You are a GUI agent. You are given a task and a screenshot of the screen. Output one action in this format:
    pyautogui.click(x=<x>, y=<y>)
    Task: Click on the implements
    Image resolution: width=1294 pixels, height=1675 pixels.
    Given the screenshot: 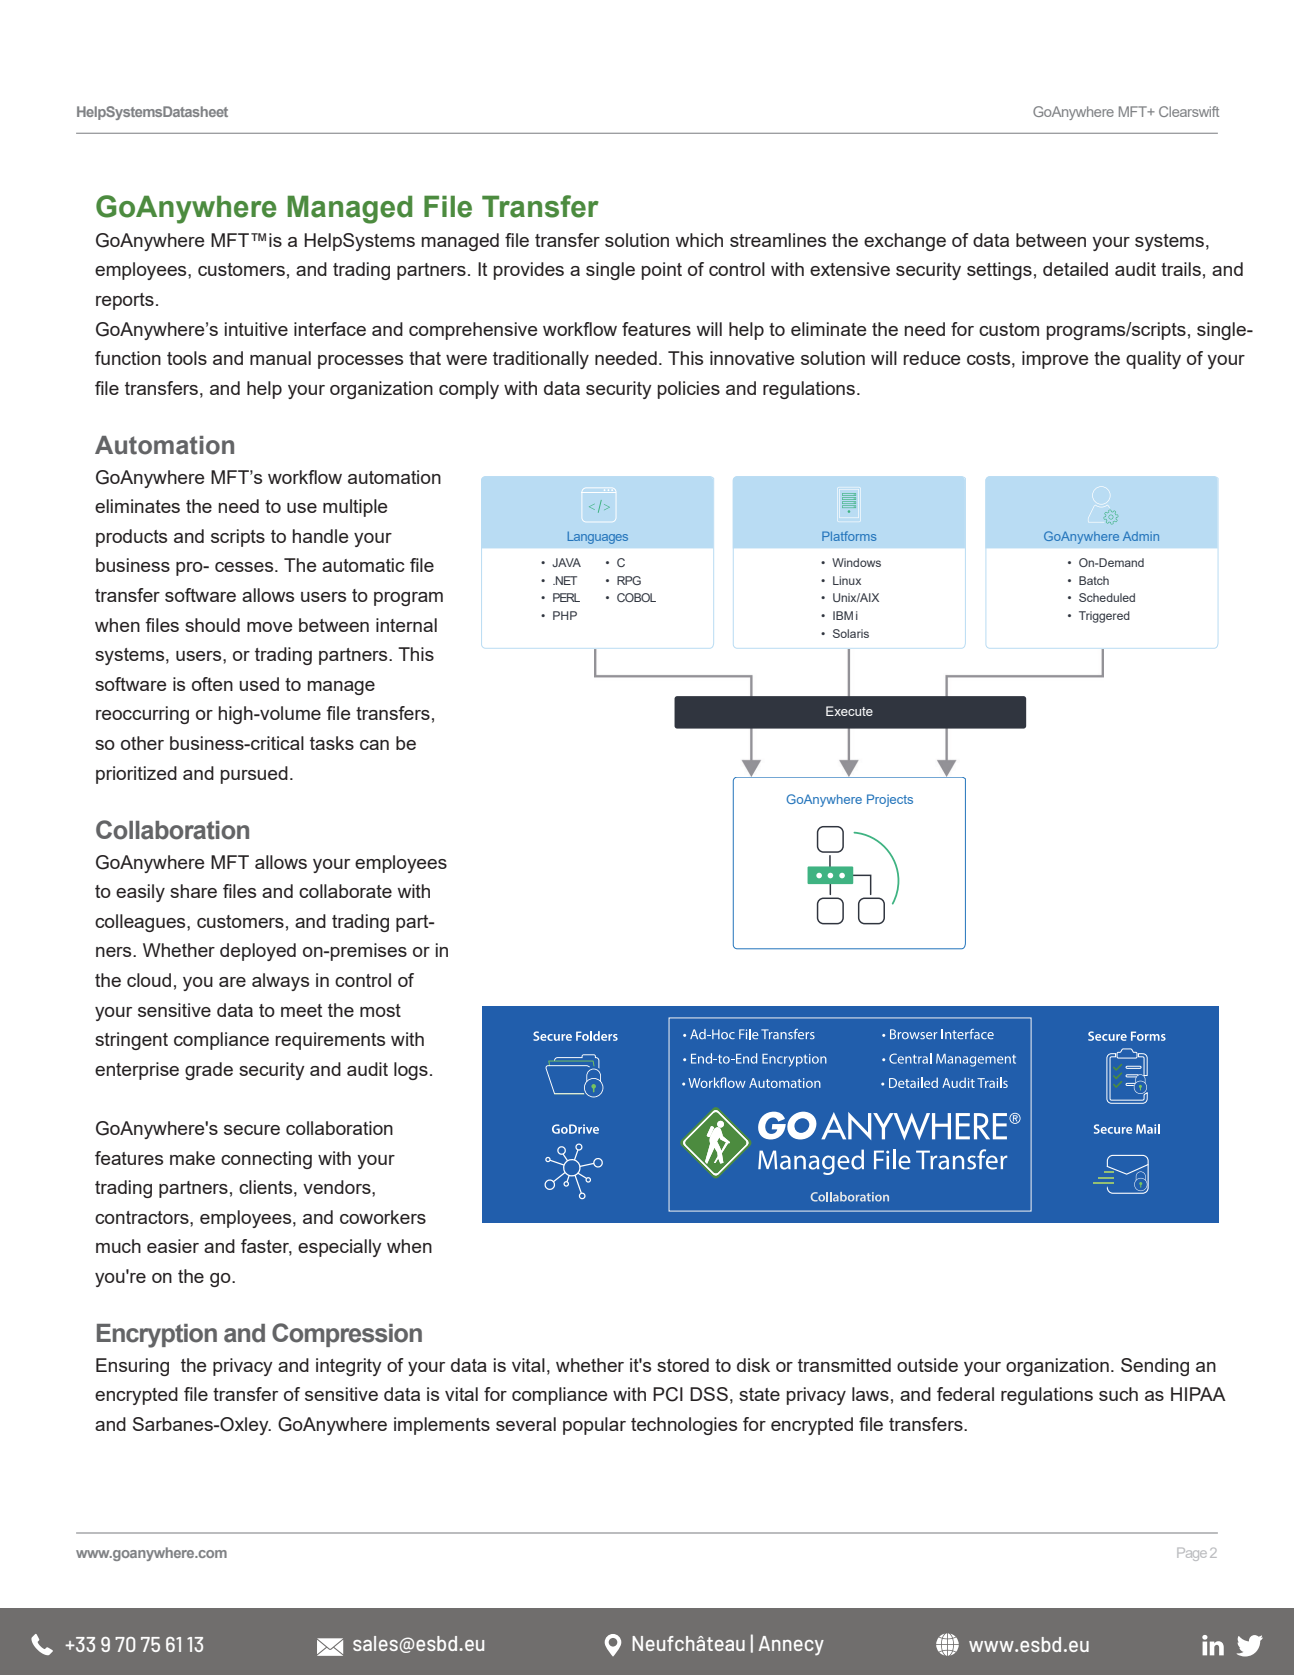 What is the action you would take?
    pyautogui.click(x=442, y=1426)
